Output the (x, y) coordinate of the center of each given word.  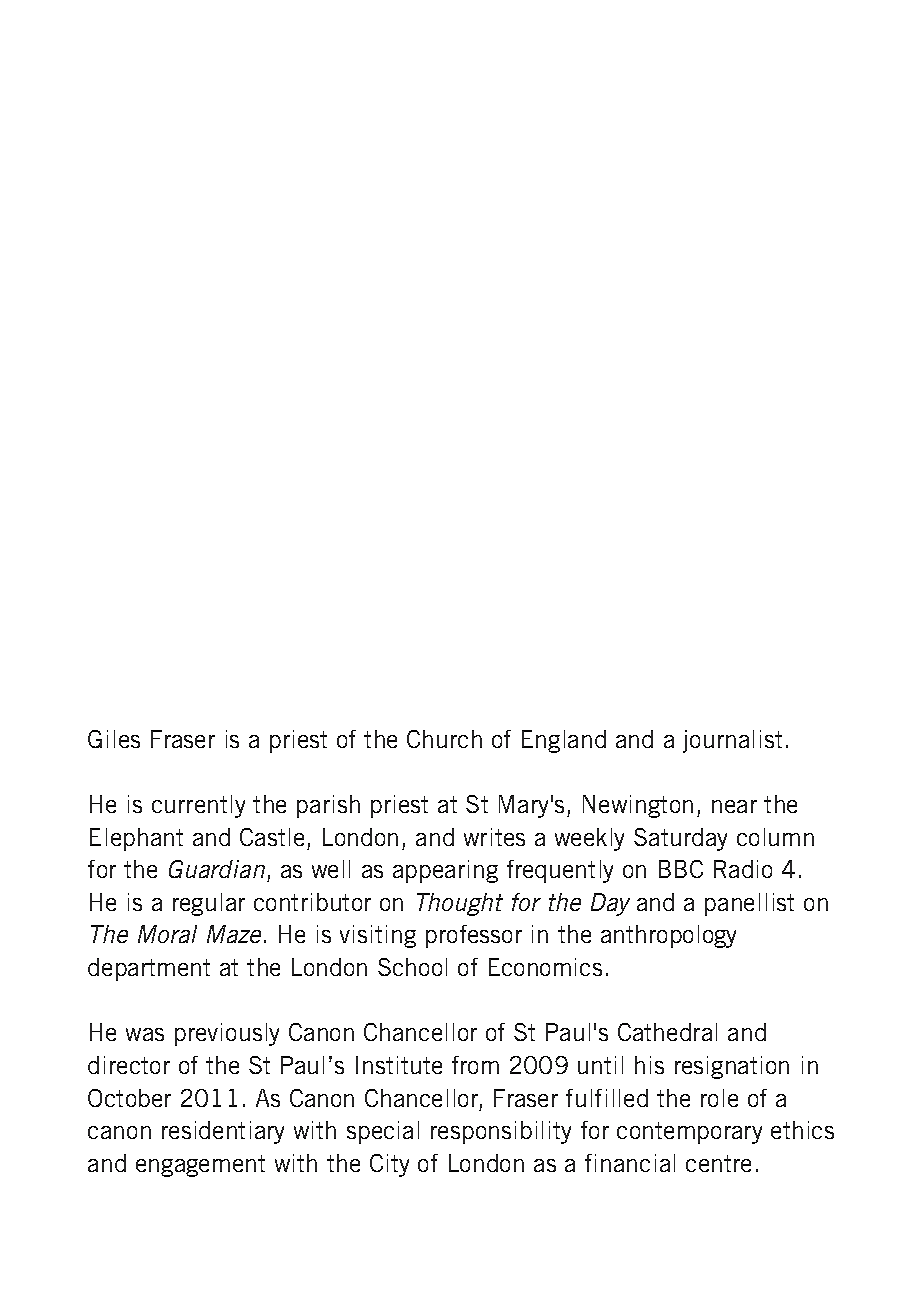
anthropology (668, 936)
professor (474, 936)
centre (718, 1163)
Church (444, 739)
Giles (114, 739)
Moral (167, 934)
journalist (732, 741)
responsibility (501, 1132)
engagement (200, 1166)
